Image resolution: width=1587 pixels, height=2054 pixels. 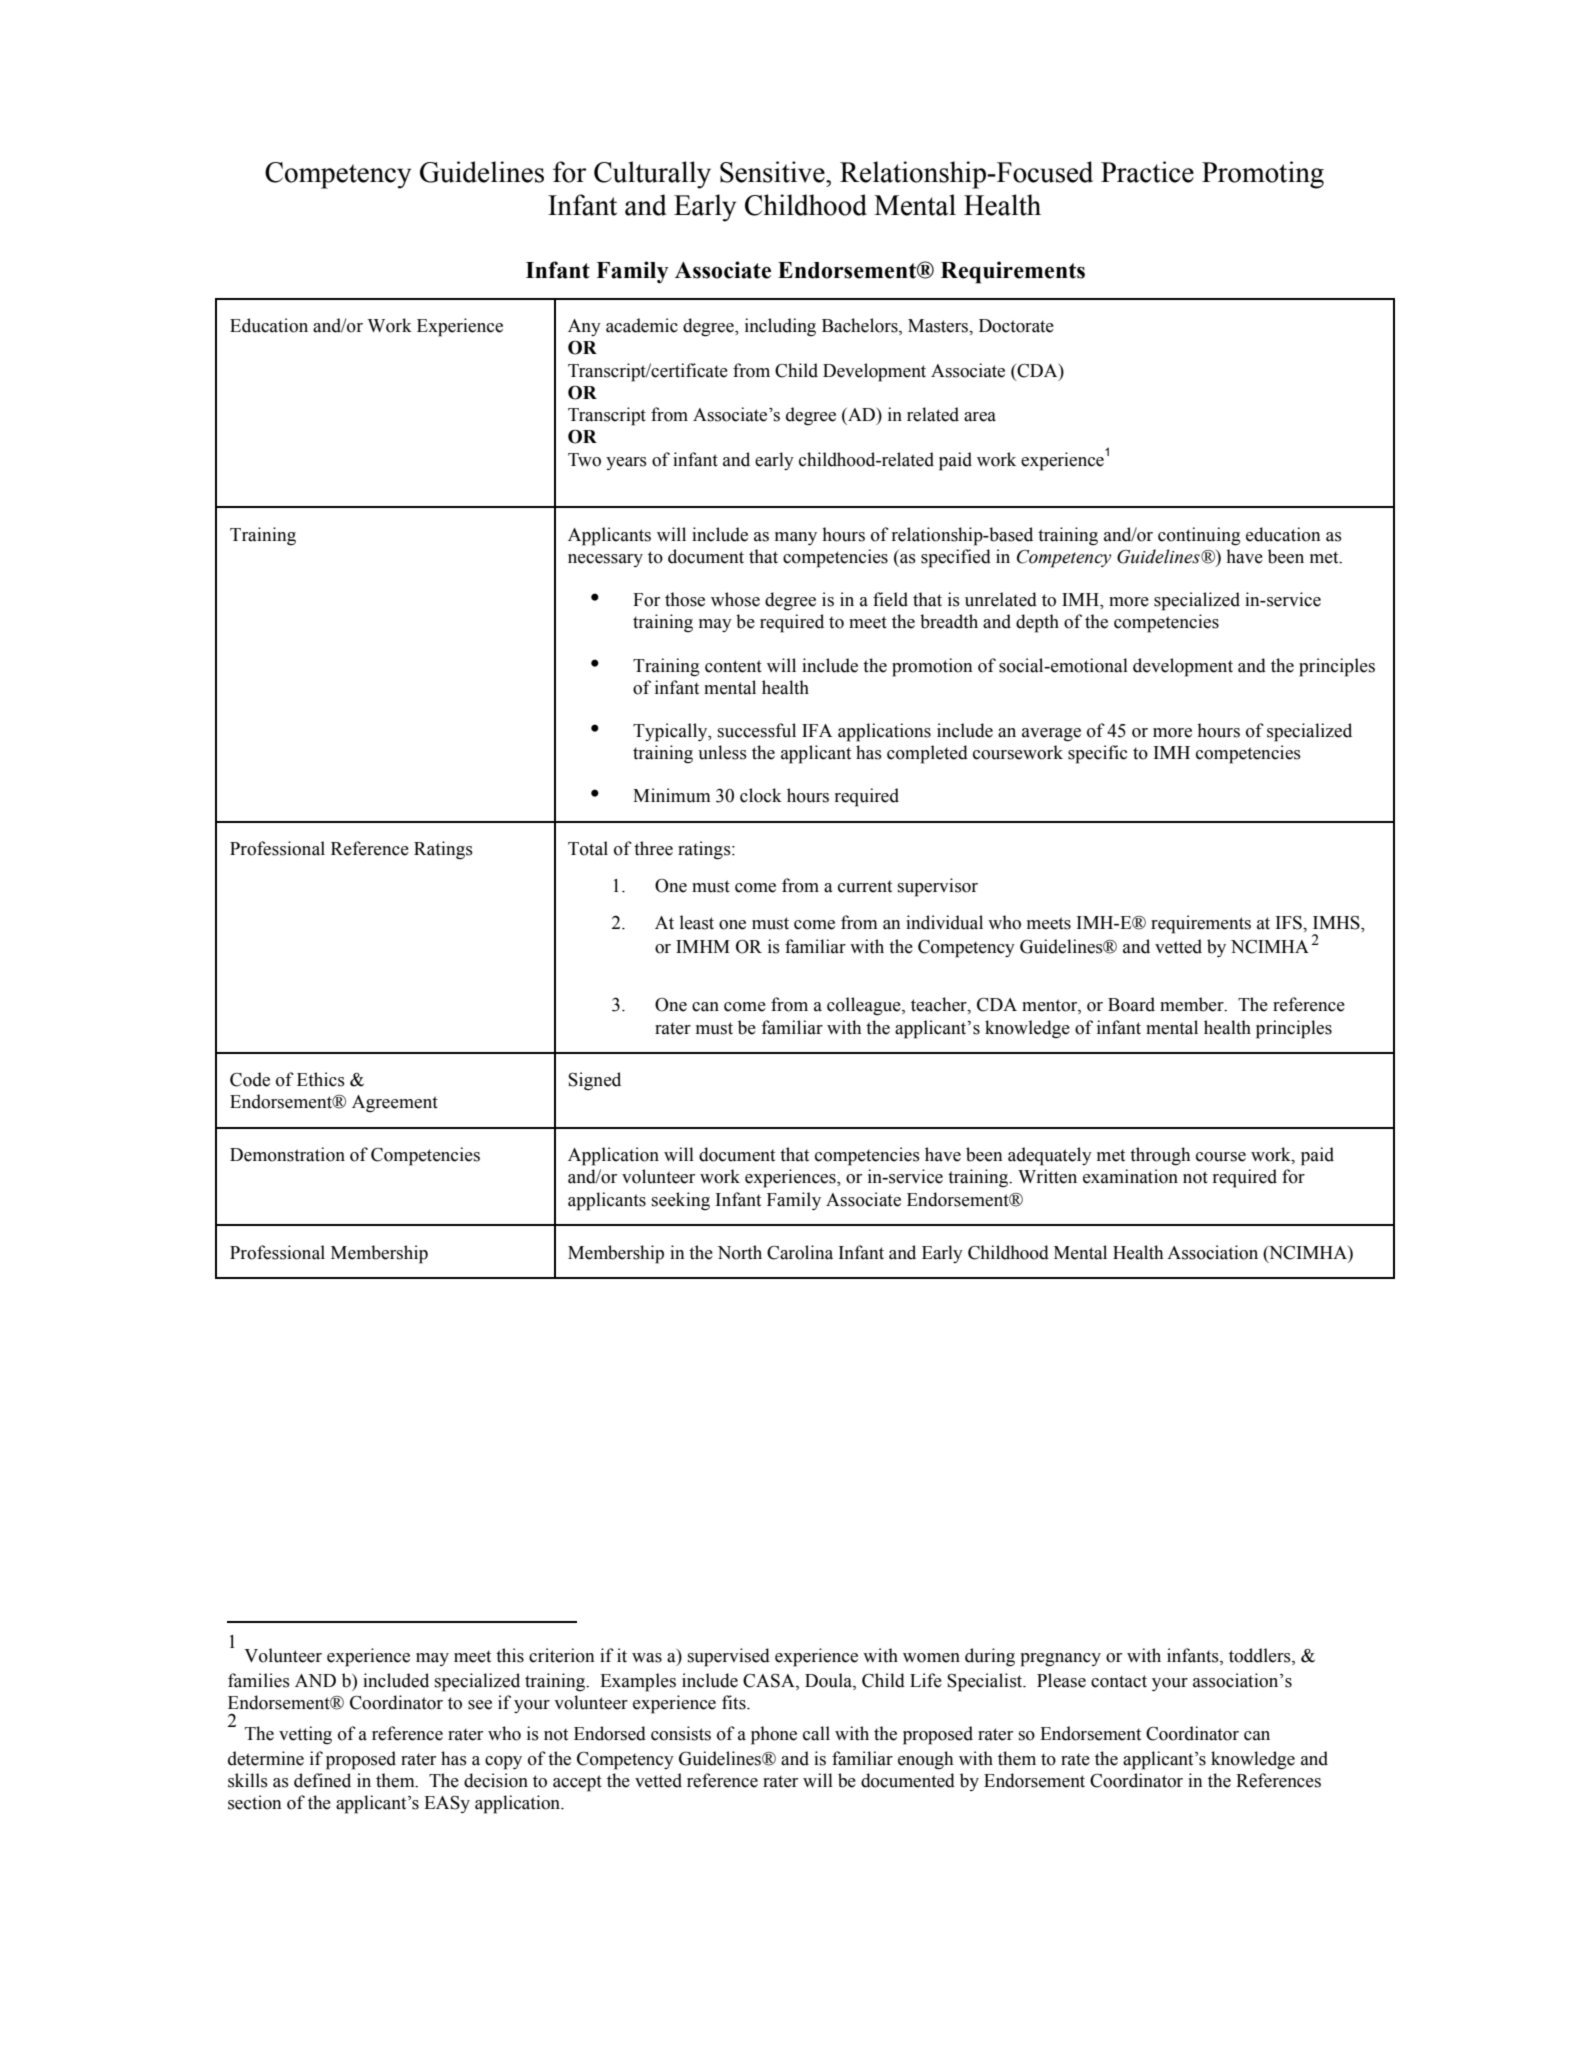 What do you see at coordinates (1147, 172) in the image?
I see `Practice` at bounding box center [1147, 172].
